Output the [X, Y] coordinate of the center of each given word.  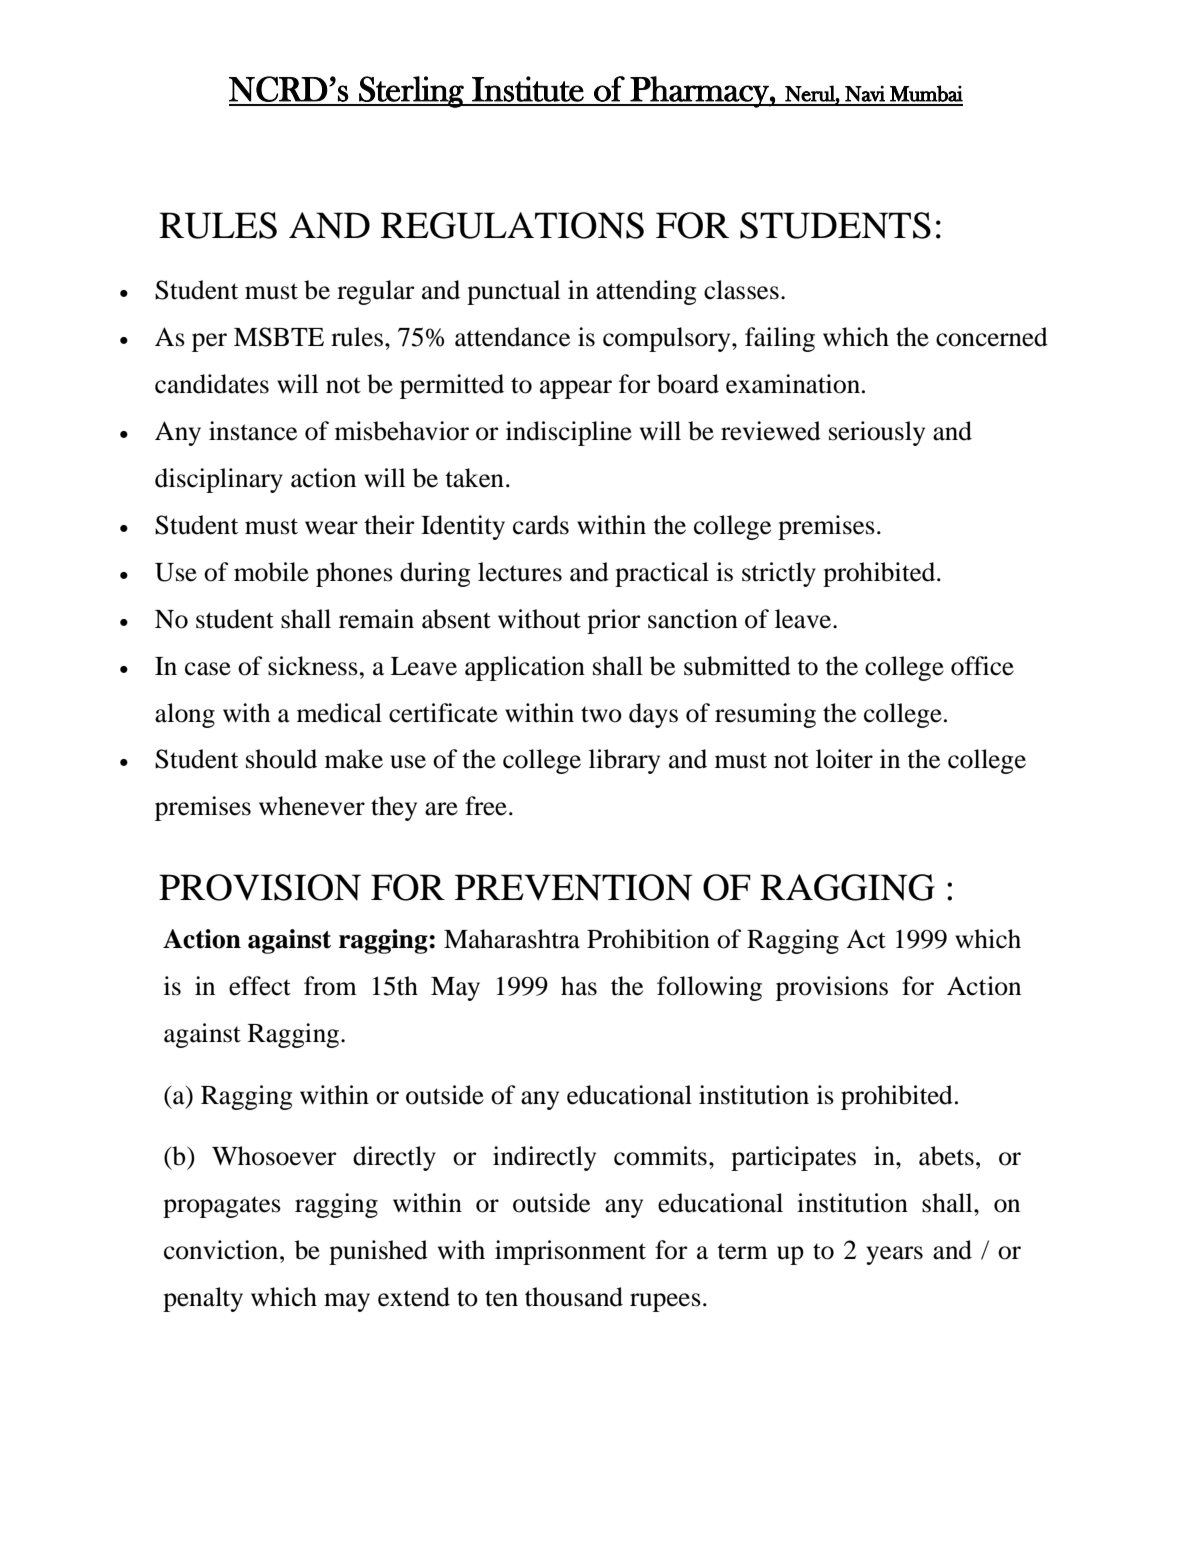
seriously [877, 433]
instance [253, 431]
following [709, 988]
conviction [222, 1250]
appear [576, 389]
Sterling [411, 92]
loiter [844, 759]
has [579, 986]
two [601, 714]
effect [260, 986]
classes [741, 290]
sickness [313, 666]
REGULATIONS [512, 225]
